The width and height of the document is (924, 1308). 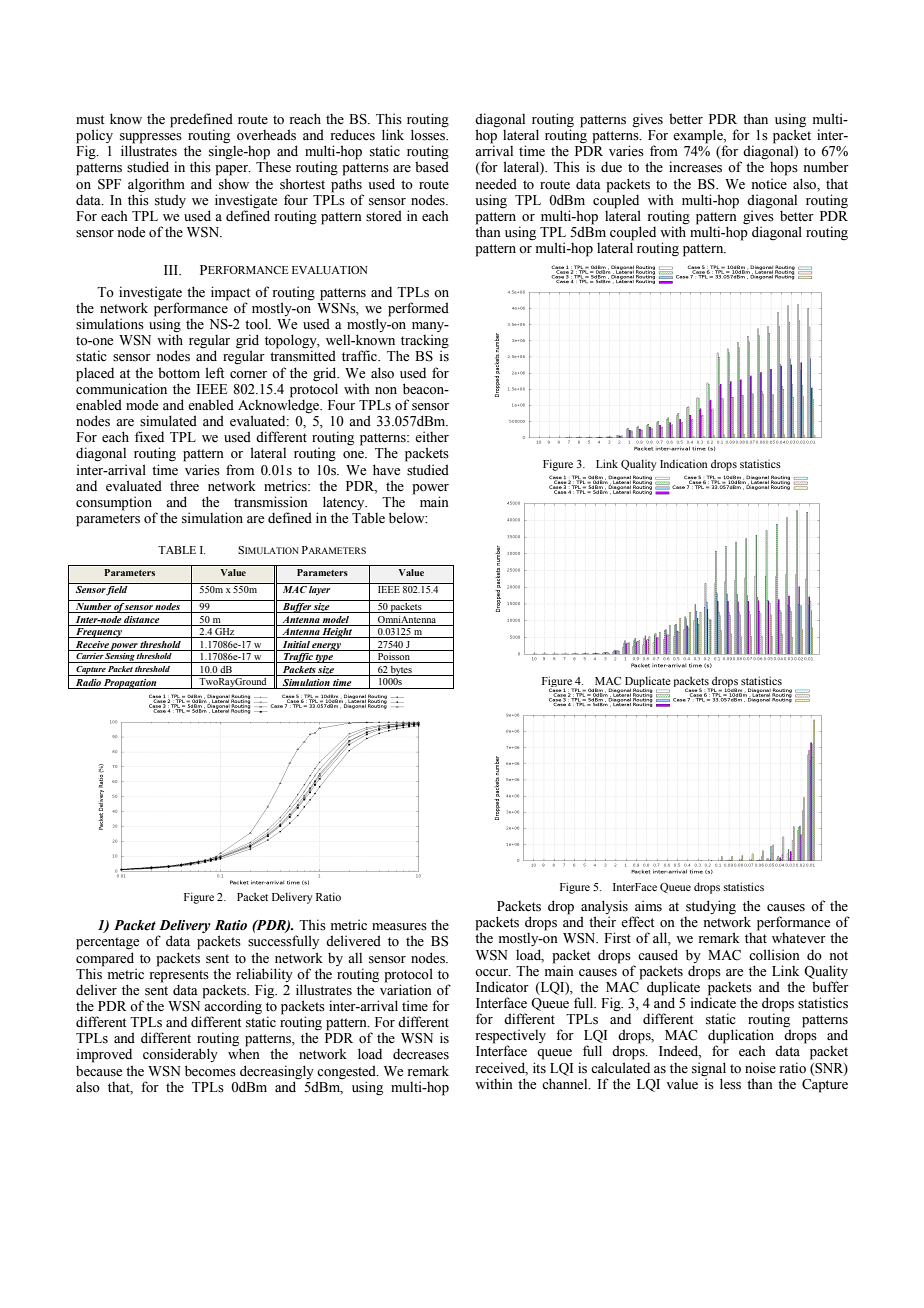 What do you see at coordinates (429, 134) in the document?
I see `losses` at bounding box center [429, 134].
